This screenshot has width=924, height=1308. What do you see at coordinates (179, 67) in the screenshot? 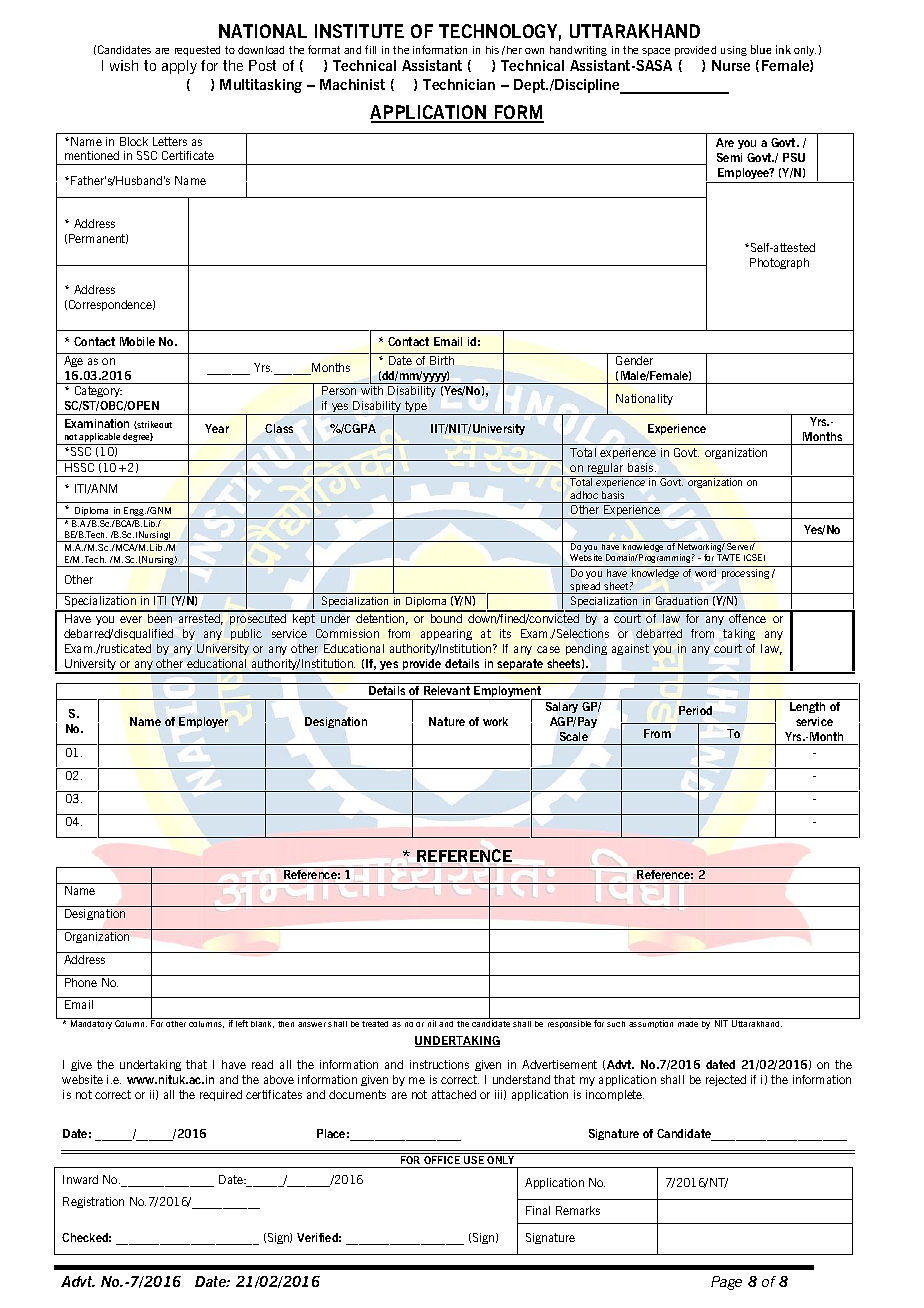
I see `apply` at bounding box center [179, 67].
